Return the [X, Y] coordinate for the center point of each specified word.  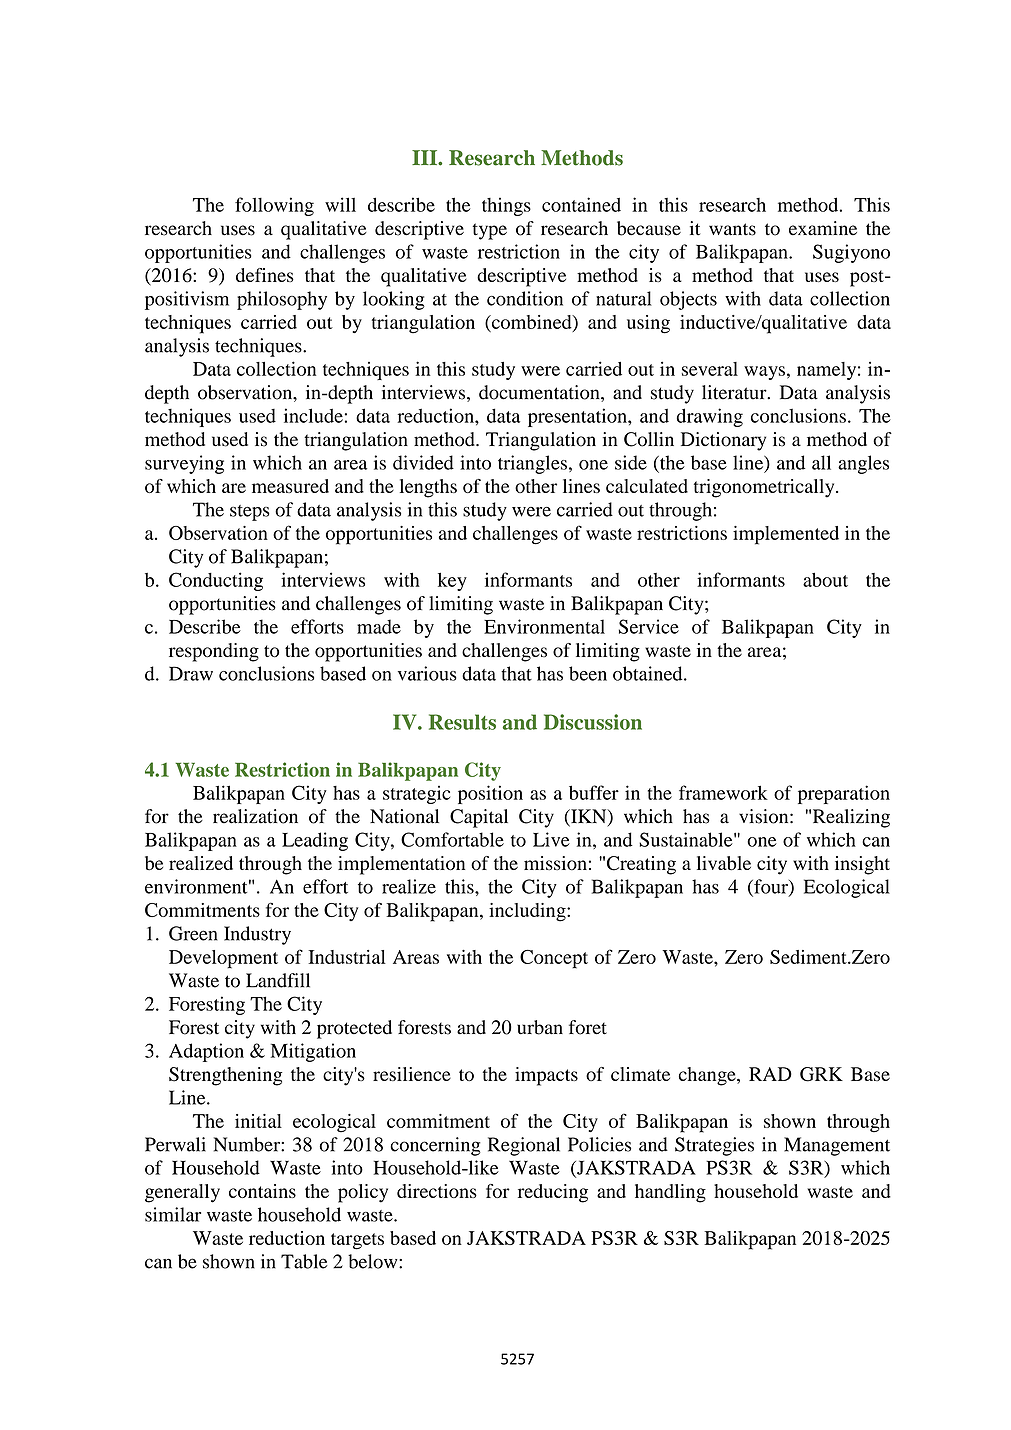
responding [214, 652]
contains [262, 1191]
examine [823, 228]
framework [723, 792]
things [506, 206]
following [274, 206]
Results [462, 722]
